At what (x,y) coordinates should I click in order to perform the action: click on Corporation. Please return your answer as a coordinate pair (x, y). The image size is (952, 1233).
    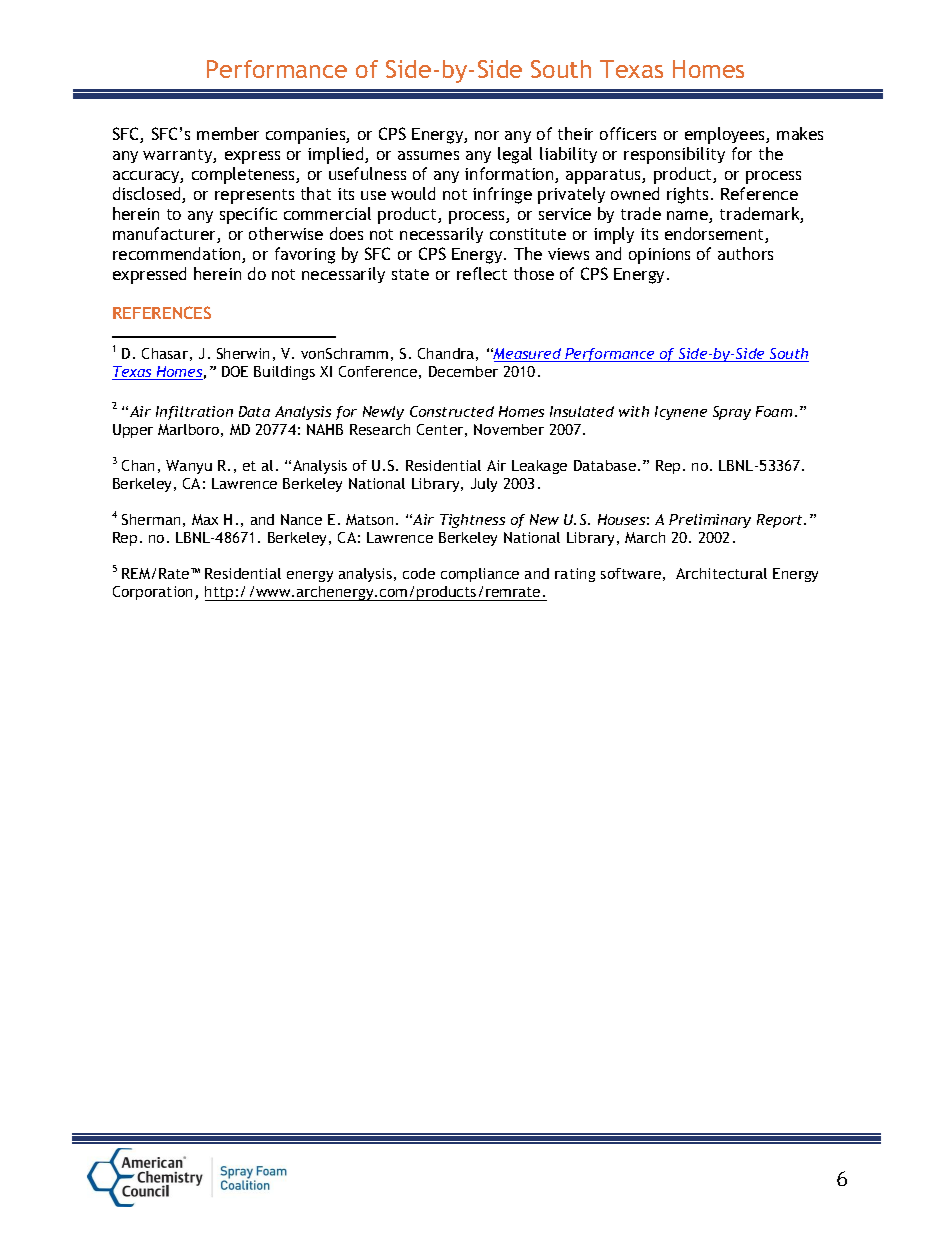
    Looking at the image, I should click on (154, 593).
